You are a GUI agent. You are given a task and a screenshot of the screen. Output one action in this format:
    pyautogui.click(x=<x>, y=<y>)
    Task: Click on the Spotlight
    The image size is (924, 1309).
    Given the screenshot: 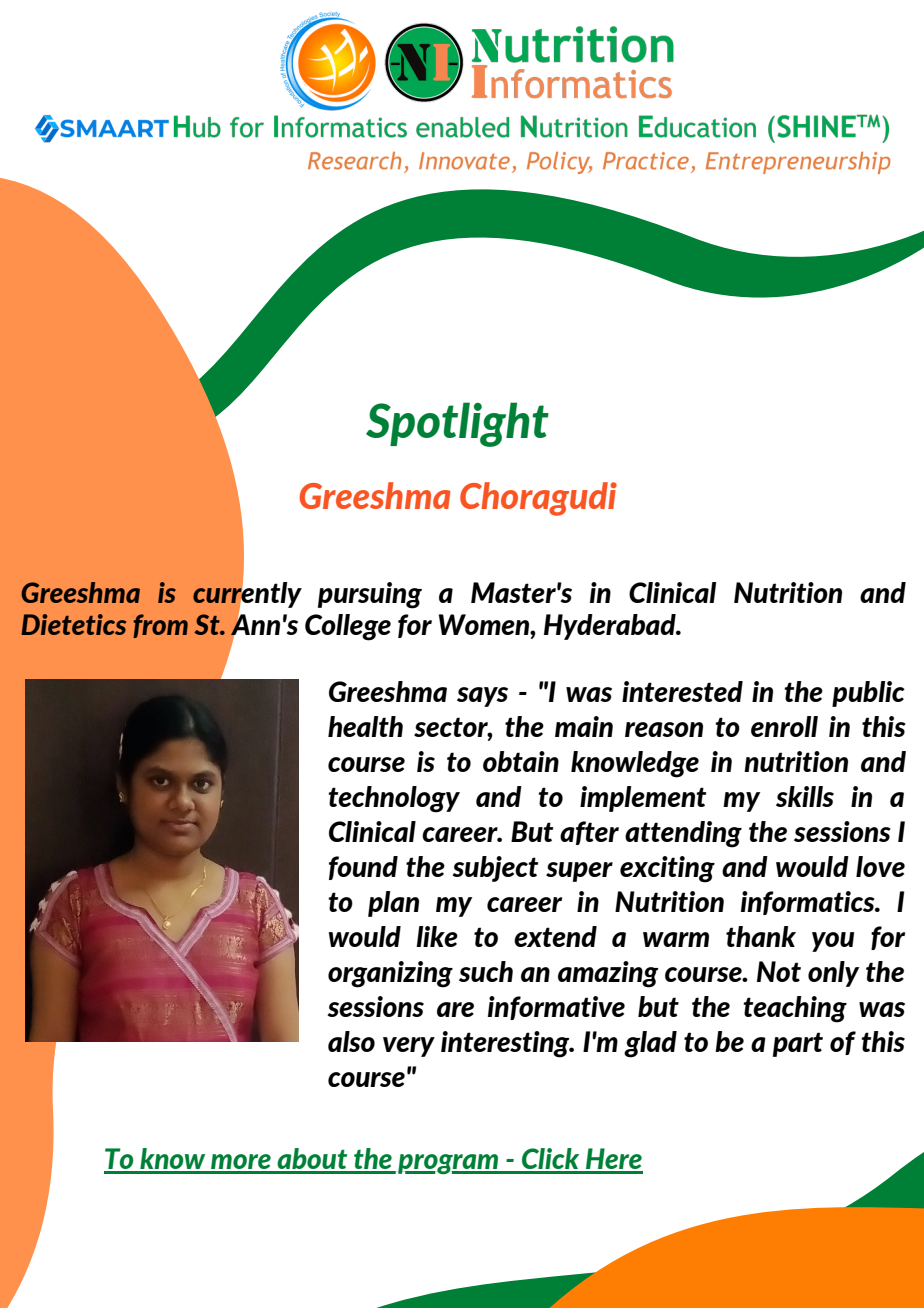 What is the action you would take?
    pyautogui.click(x=457, y=424)
